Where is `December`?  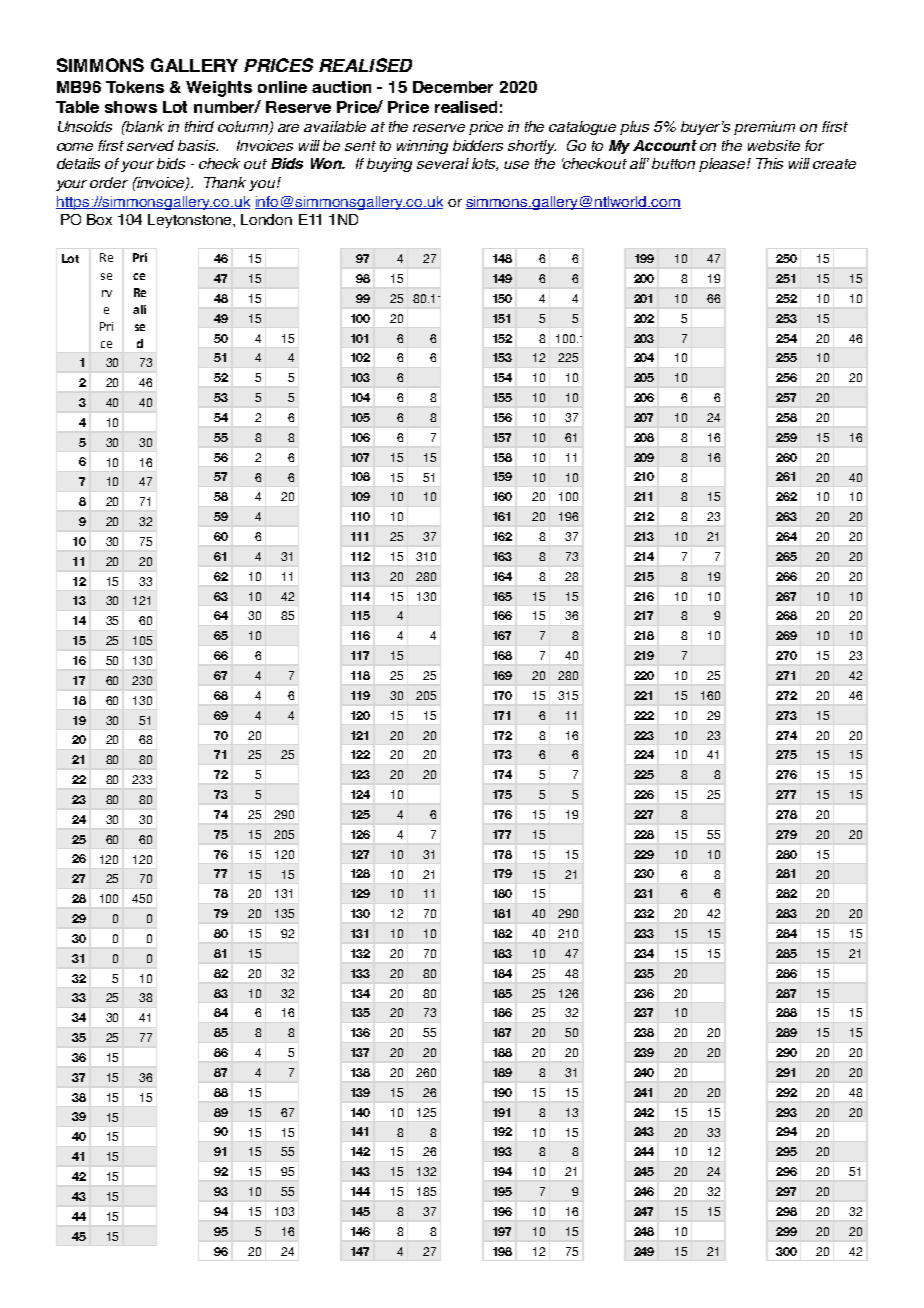 December is located at coordinates (453, 87).
